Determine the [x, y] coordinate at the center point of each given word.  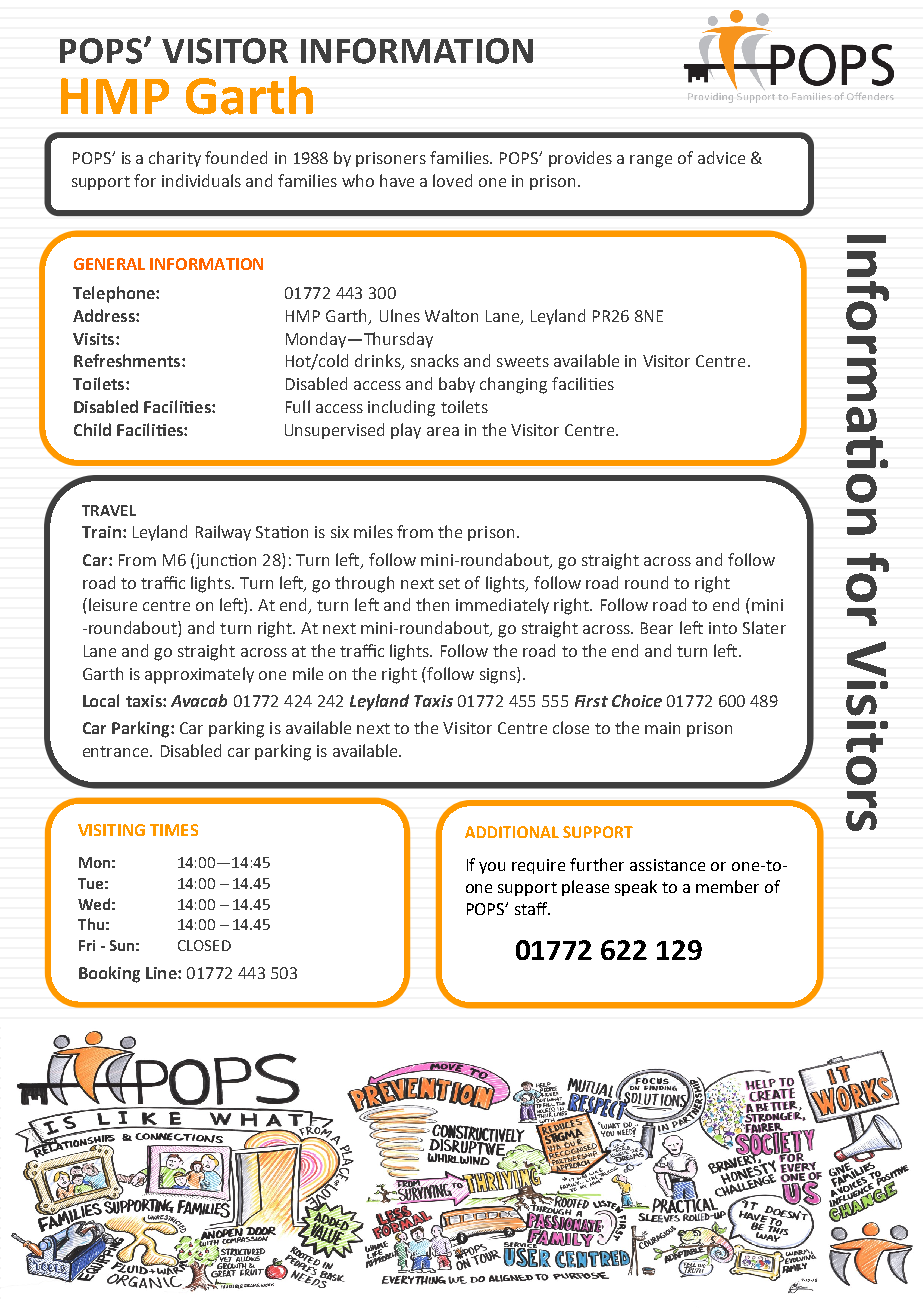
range [651, 161]
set [449, 583]
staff [532, 908]
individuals [201, 180]
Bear [657, 628]
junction [225, 561]
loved [452, 180]
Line [162, 973]
